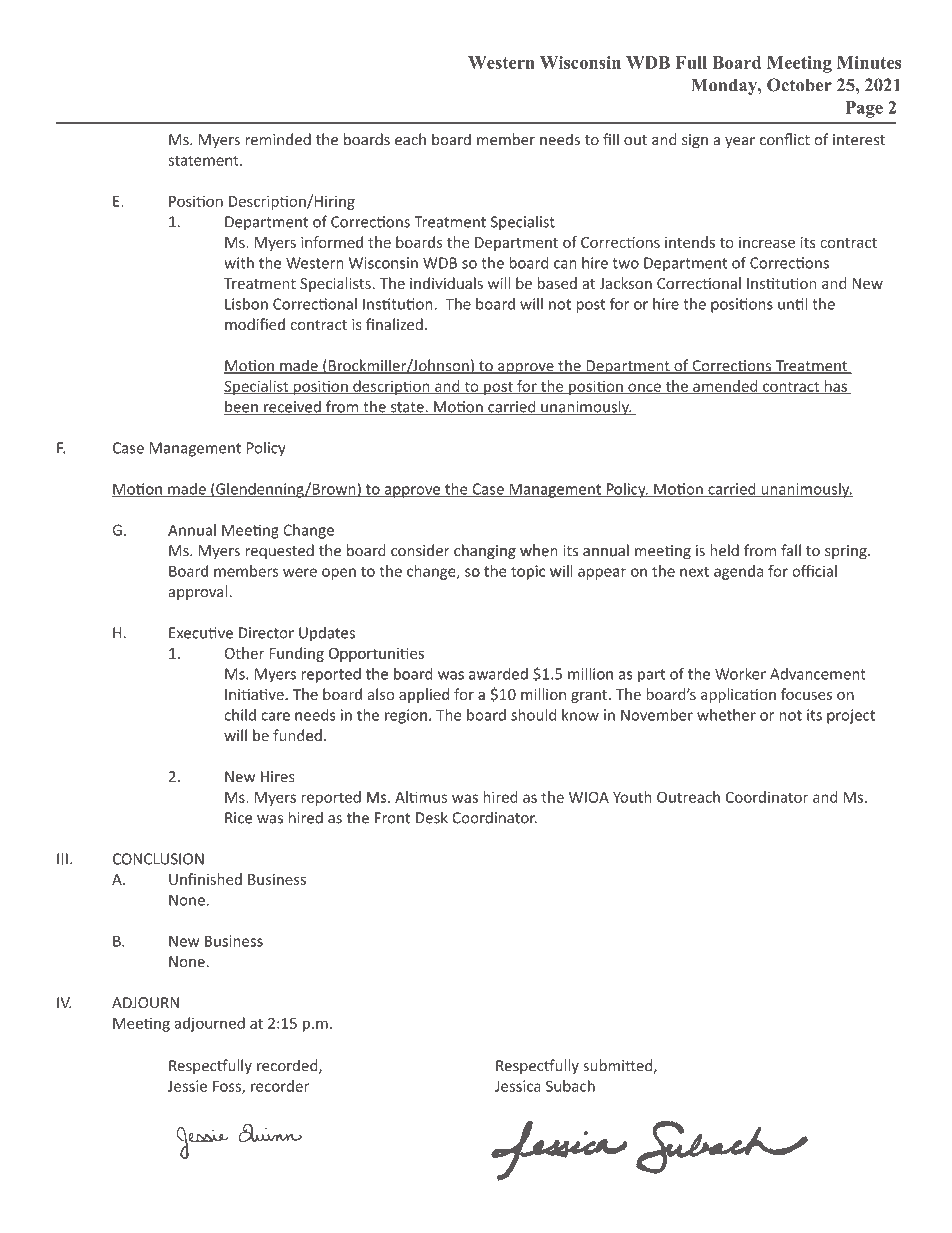  Describe the element at coordinates (632, 797) in the image. I see `Youth` at that location.
